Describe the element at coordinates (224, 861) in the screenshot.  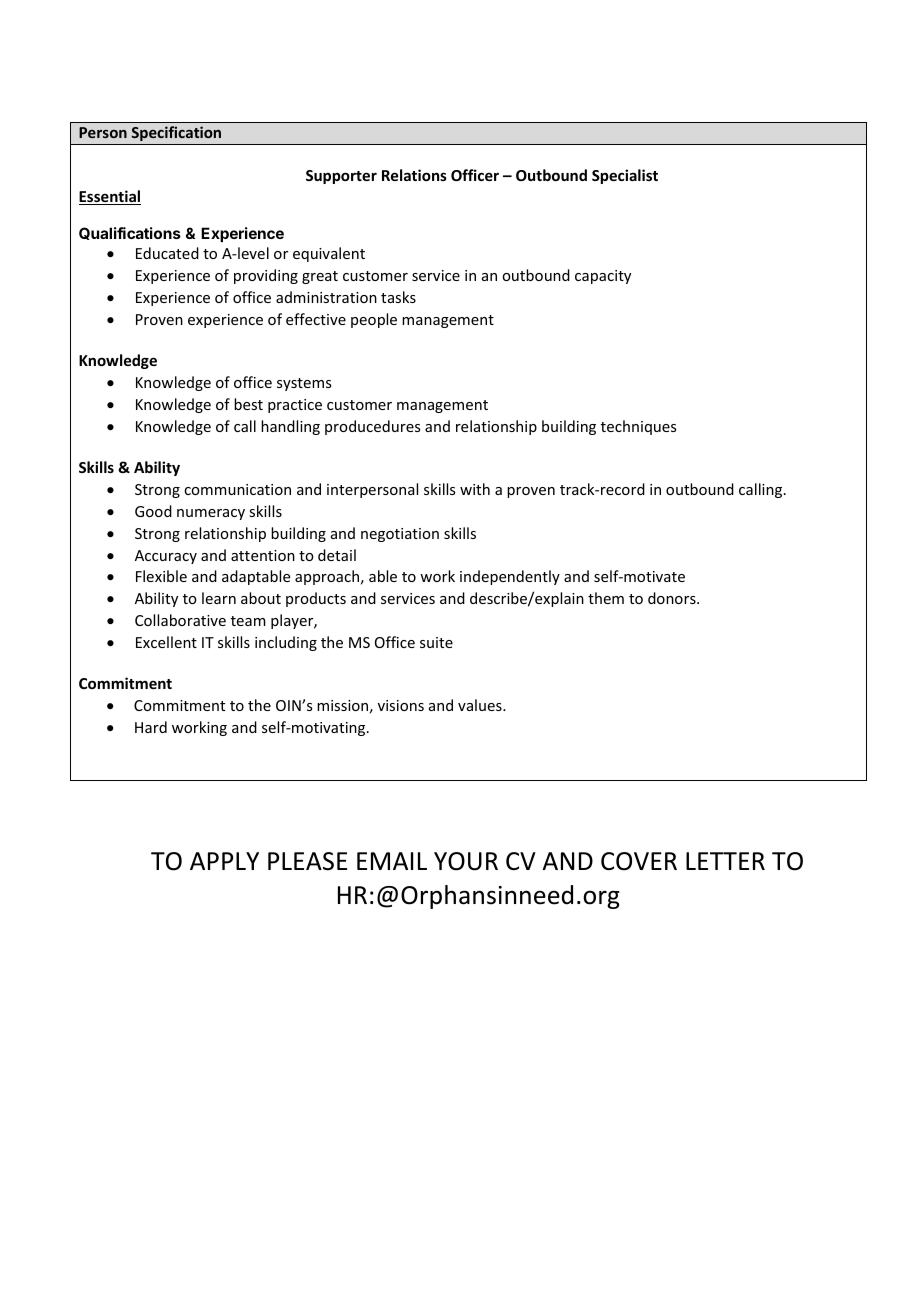
I see `APPLY` at that location.
